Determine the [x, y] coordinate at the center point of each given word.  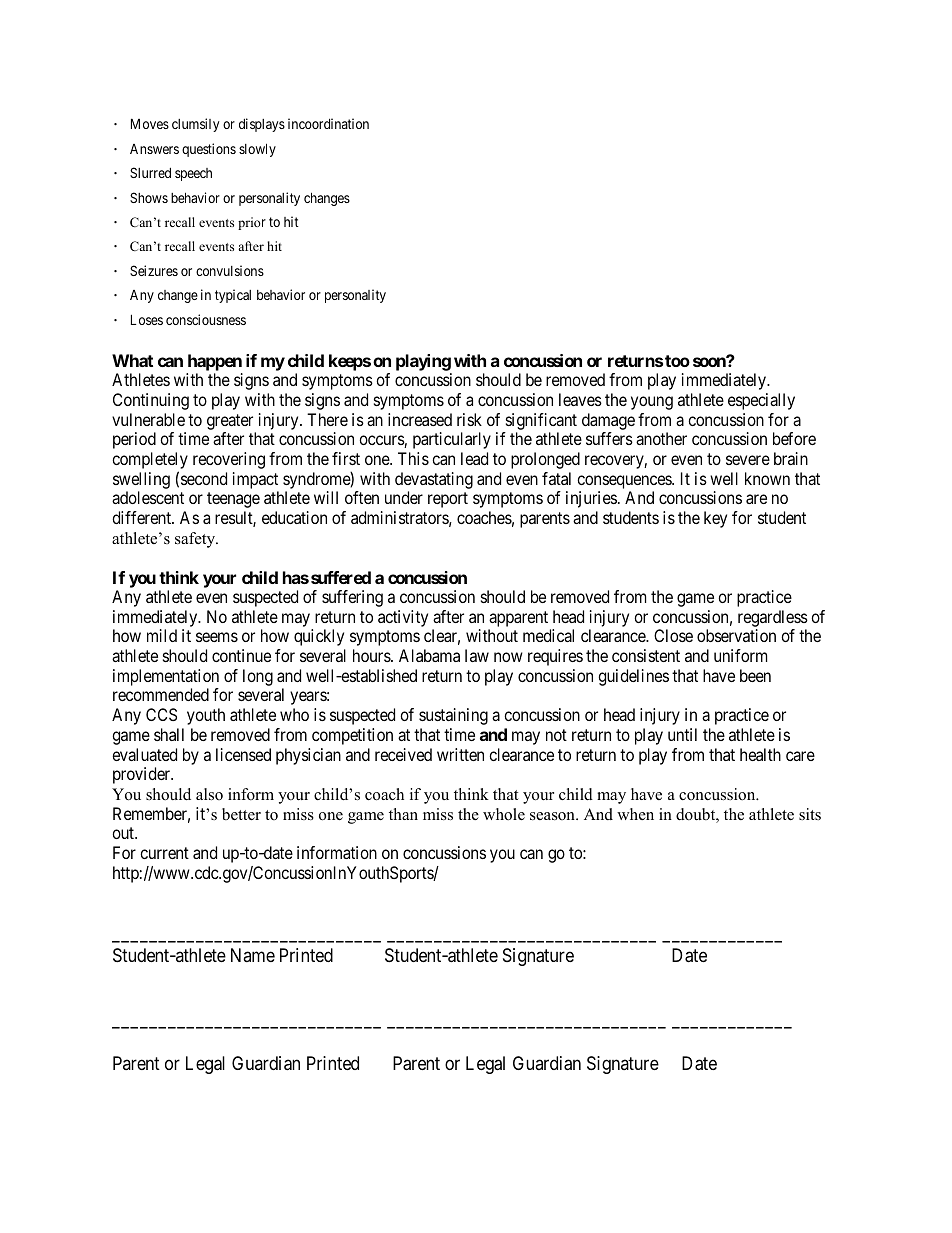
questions [209, 150]
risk [469, 419]
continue [241, 655]
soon [710, 362]
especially [761, 401]
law [477, 655]
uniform [740, 655]
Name [253, 955]
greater [230, 422]
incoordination [328, 123]
